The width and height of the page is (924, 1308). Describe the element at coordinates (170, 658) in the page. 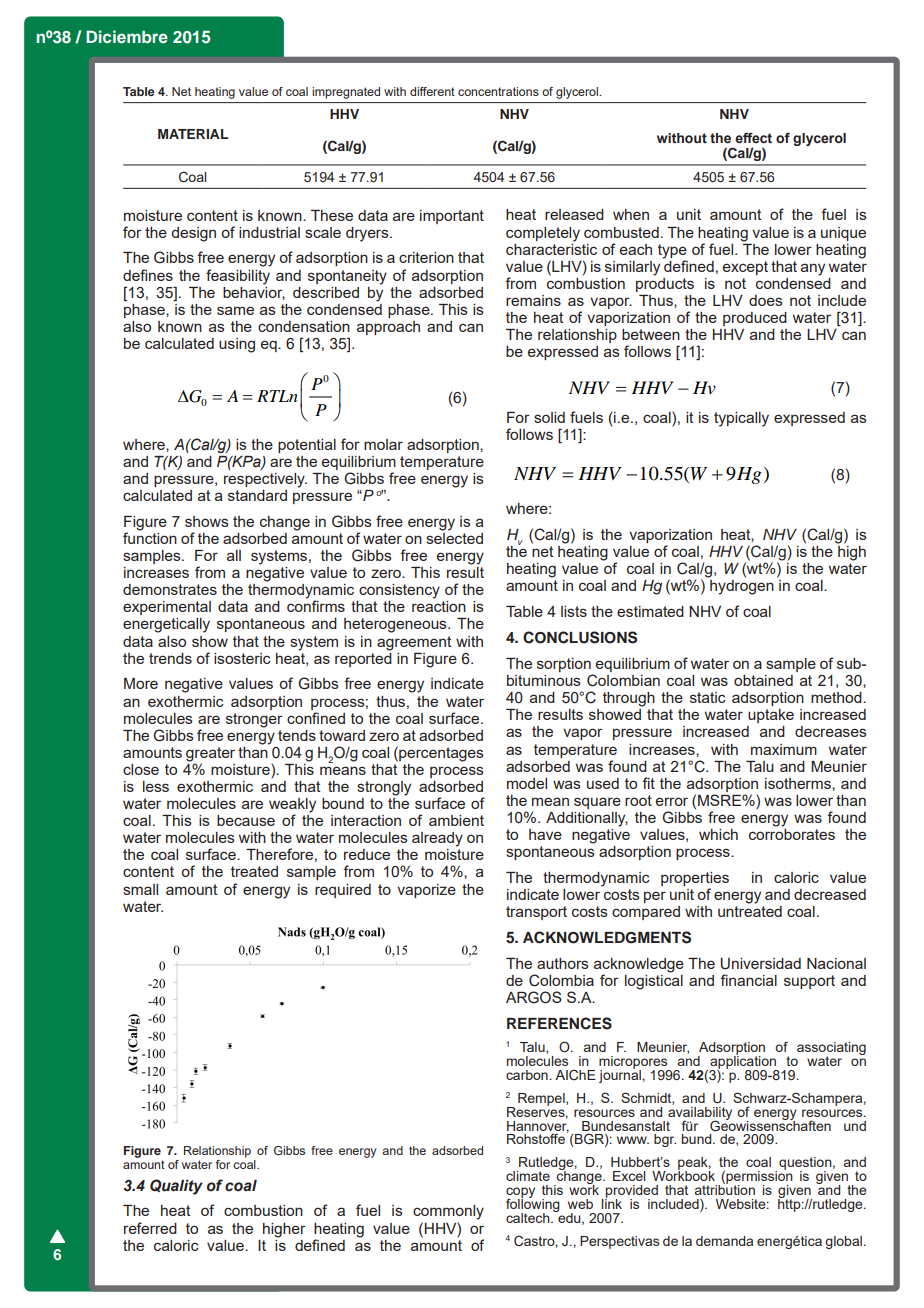

I see `trends` at that location.
